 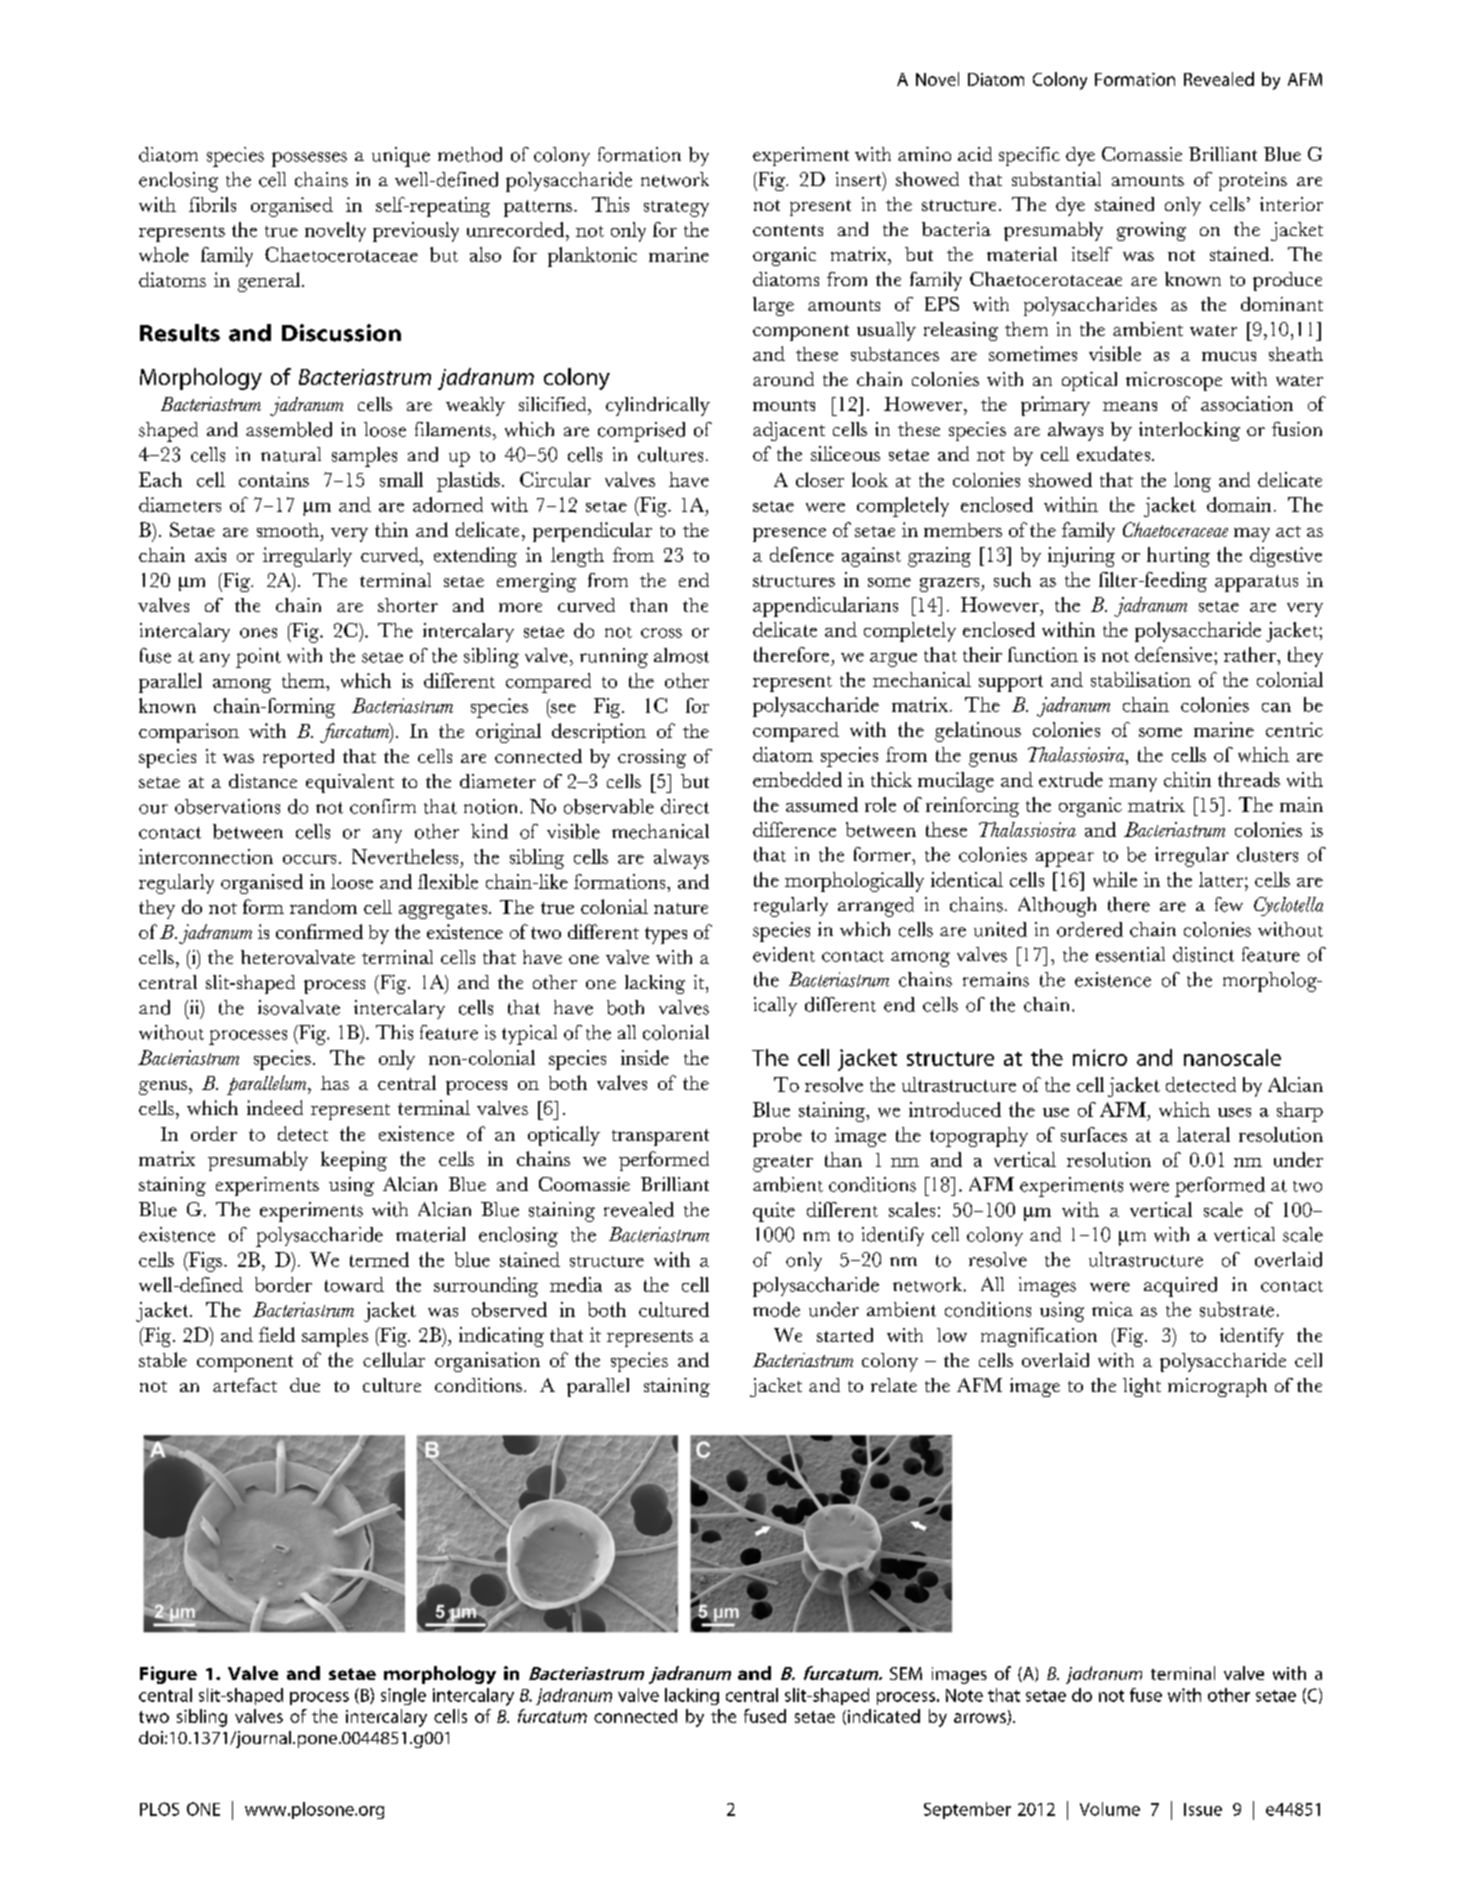 What do you see at coordinates (1203, 1809) in the screenshot?
I see `Issue` at bounding box center [1203, 1809].
